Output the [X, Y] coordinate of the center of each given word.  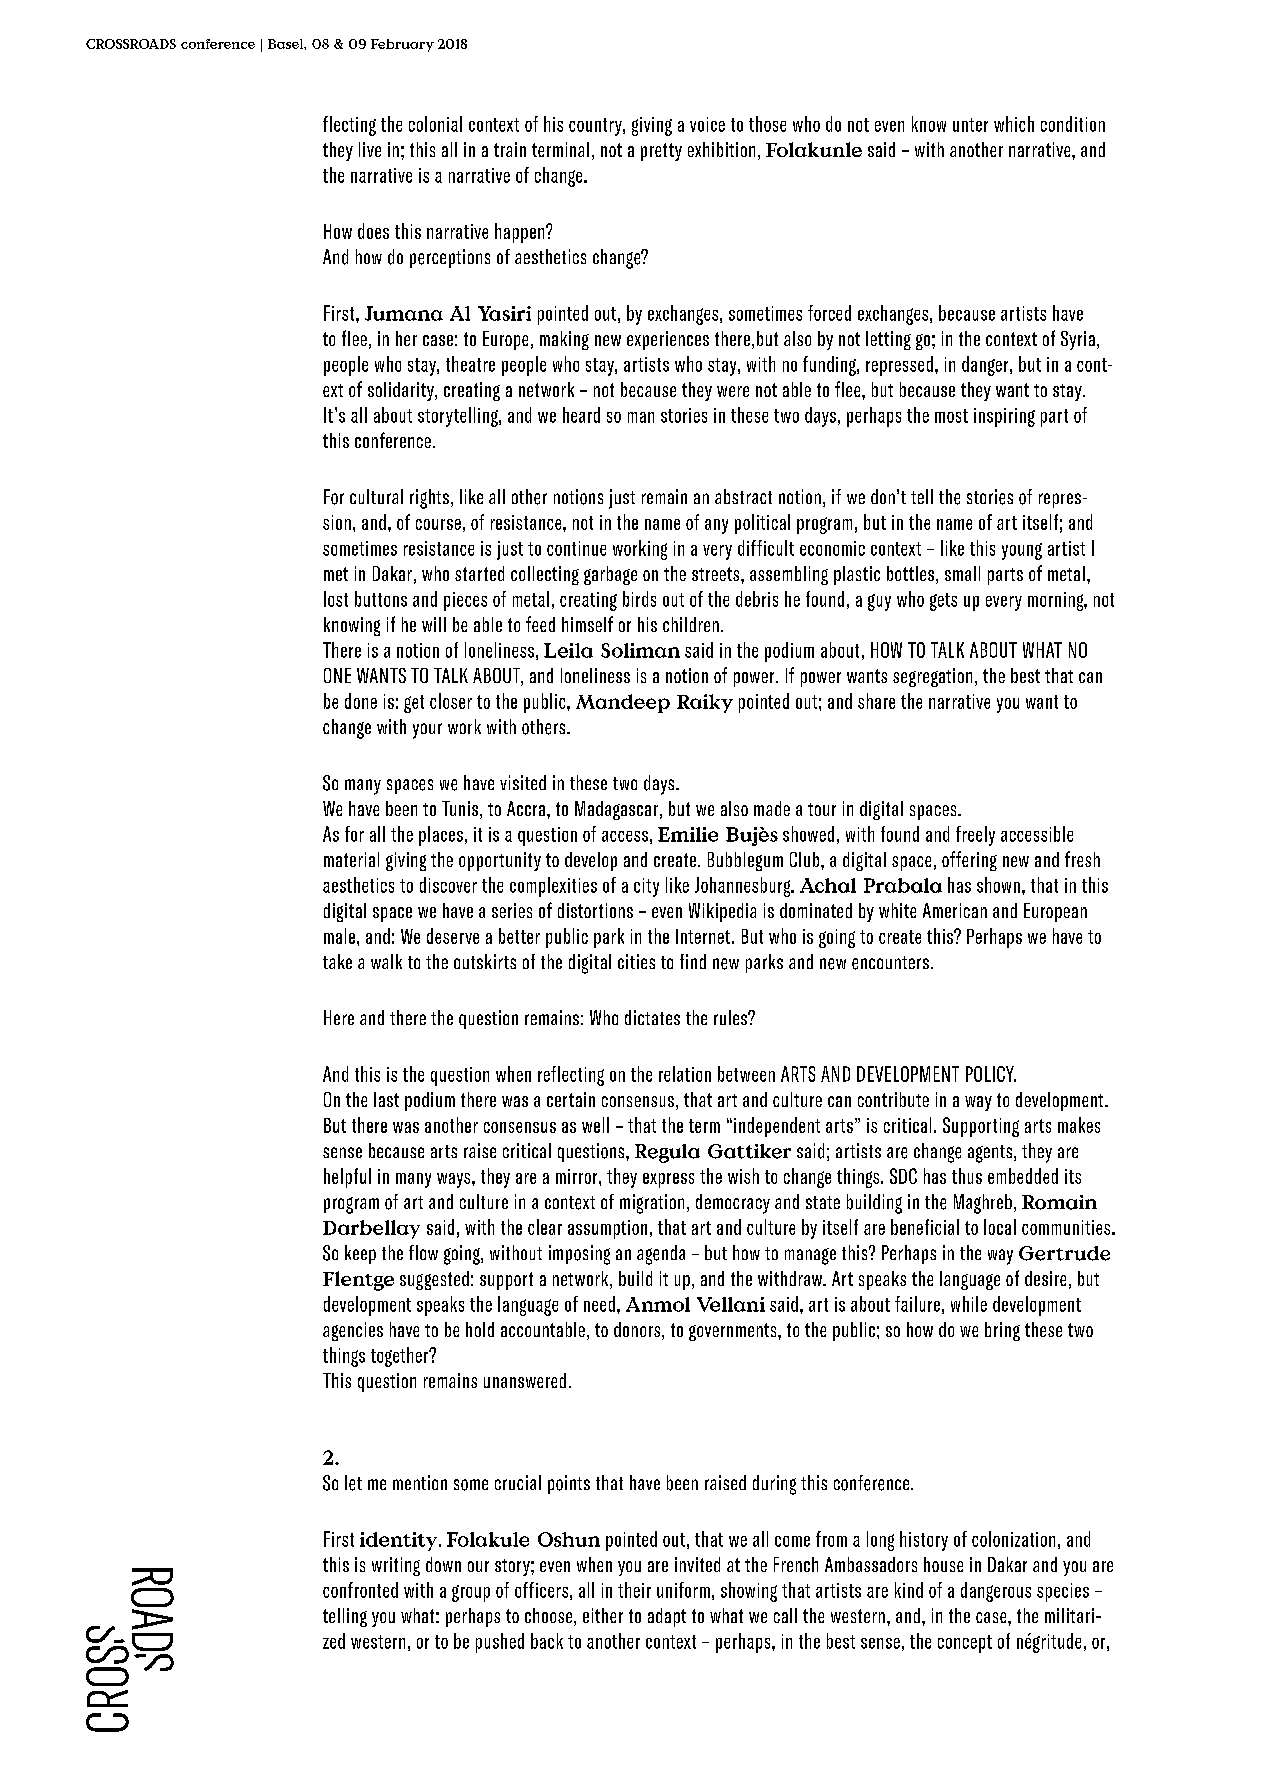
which [1014, 124]
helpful [347, 1178]
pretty [661, 152]
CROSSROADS [131, 44]
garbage [610, 575]
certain [571, 1099]
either [603, 1615]
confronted [360, 1590]
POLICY [991, 1074]
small [962, 573]
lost [336, 599]
